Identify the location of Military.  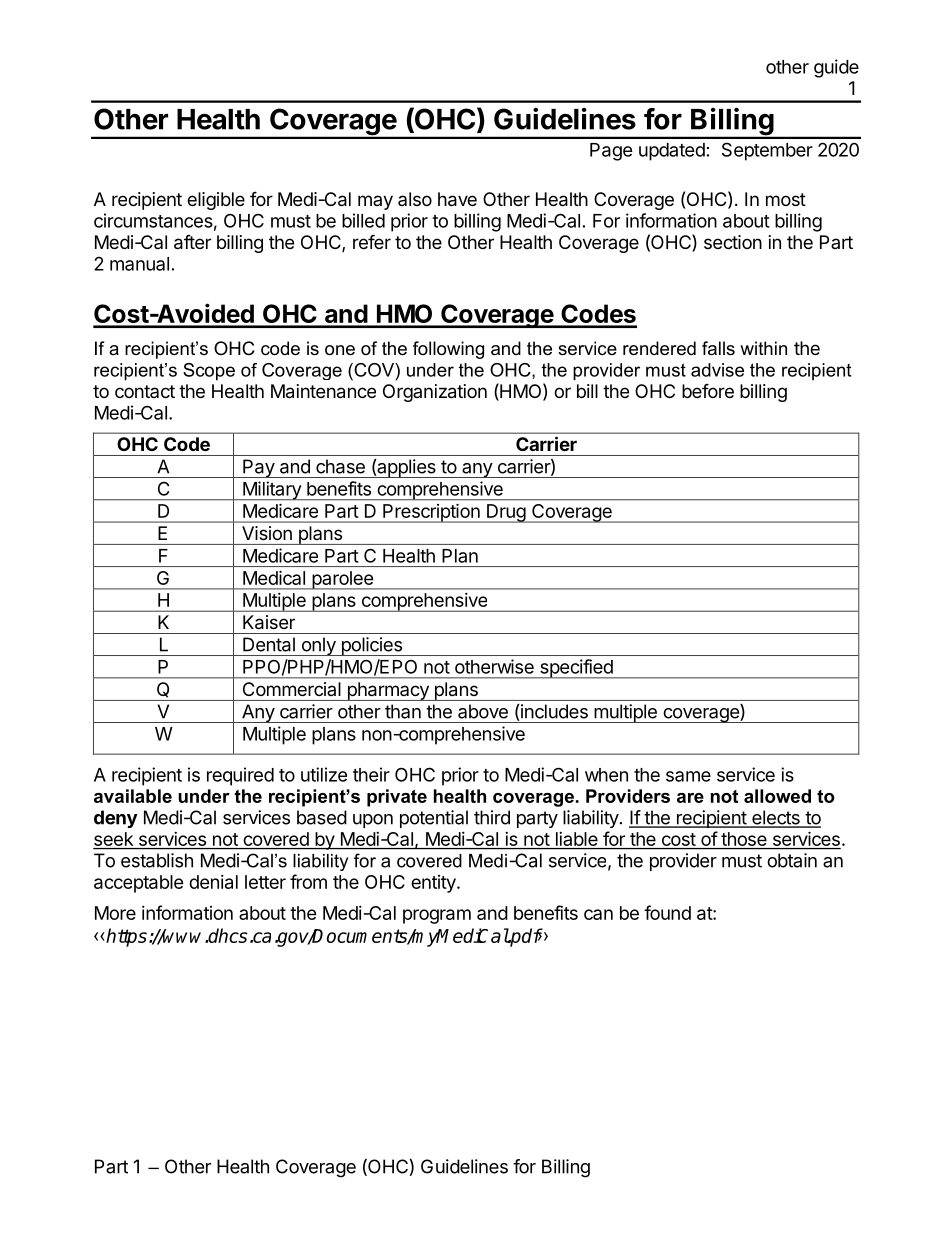
(272, 491).
